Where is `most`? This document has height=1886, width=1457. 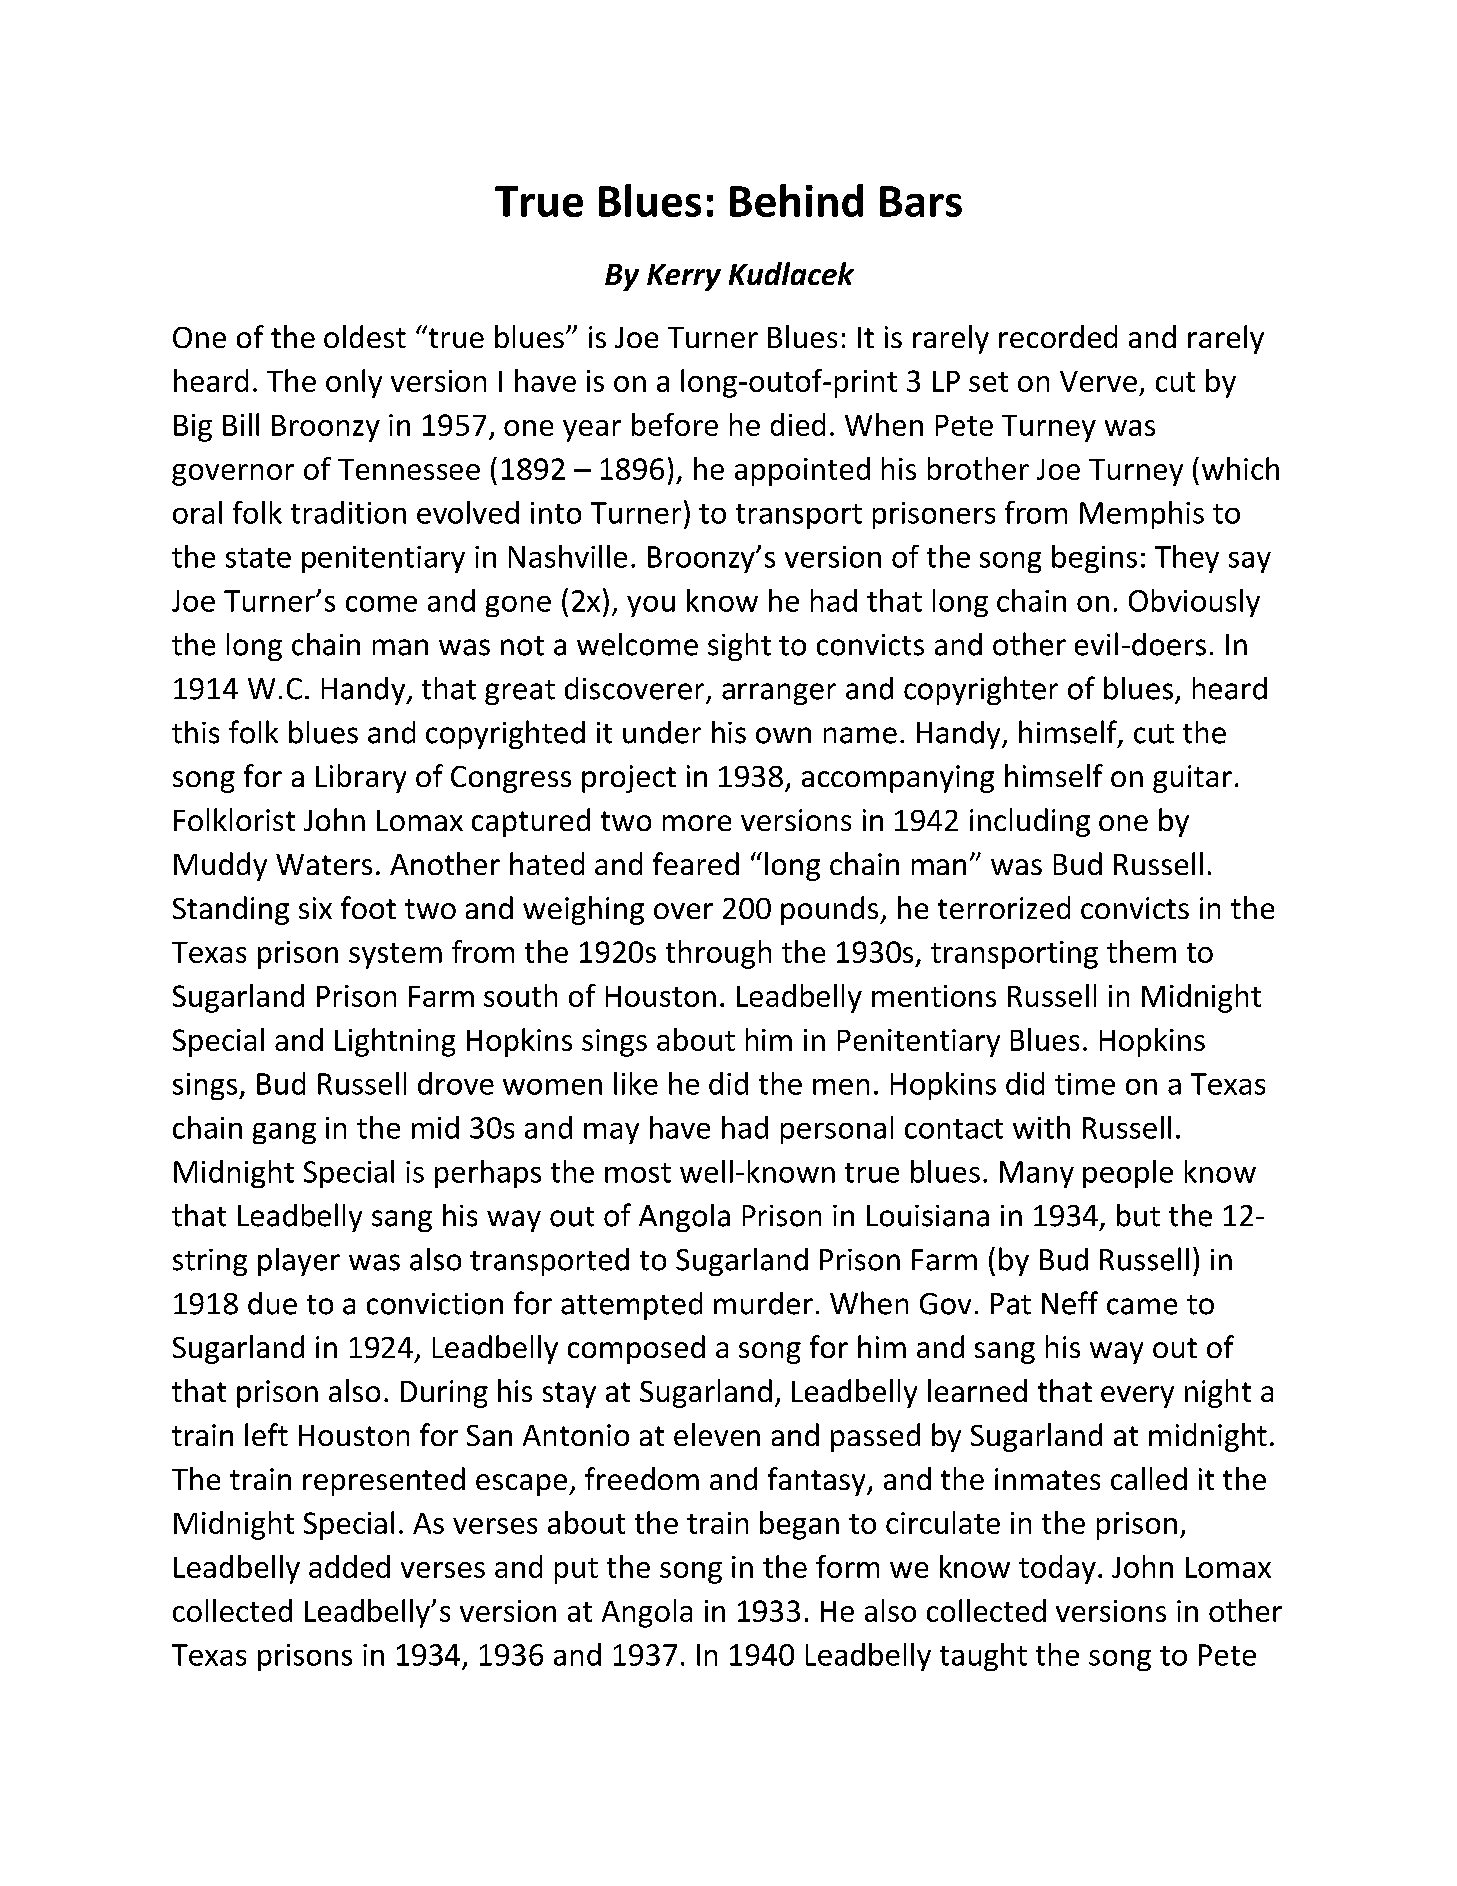
most is located at coordinates (638, 1173).
